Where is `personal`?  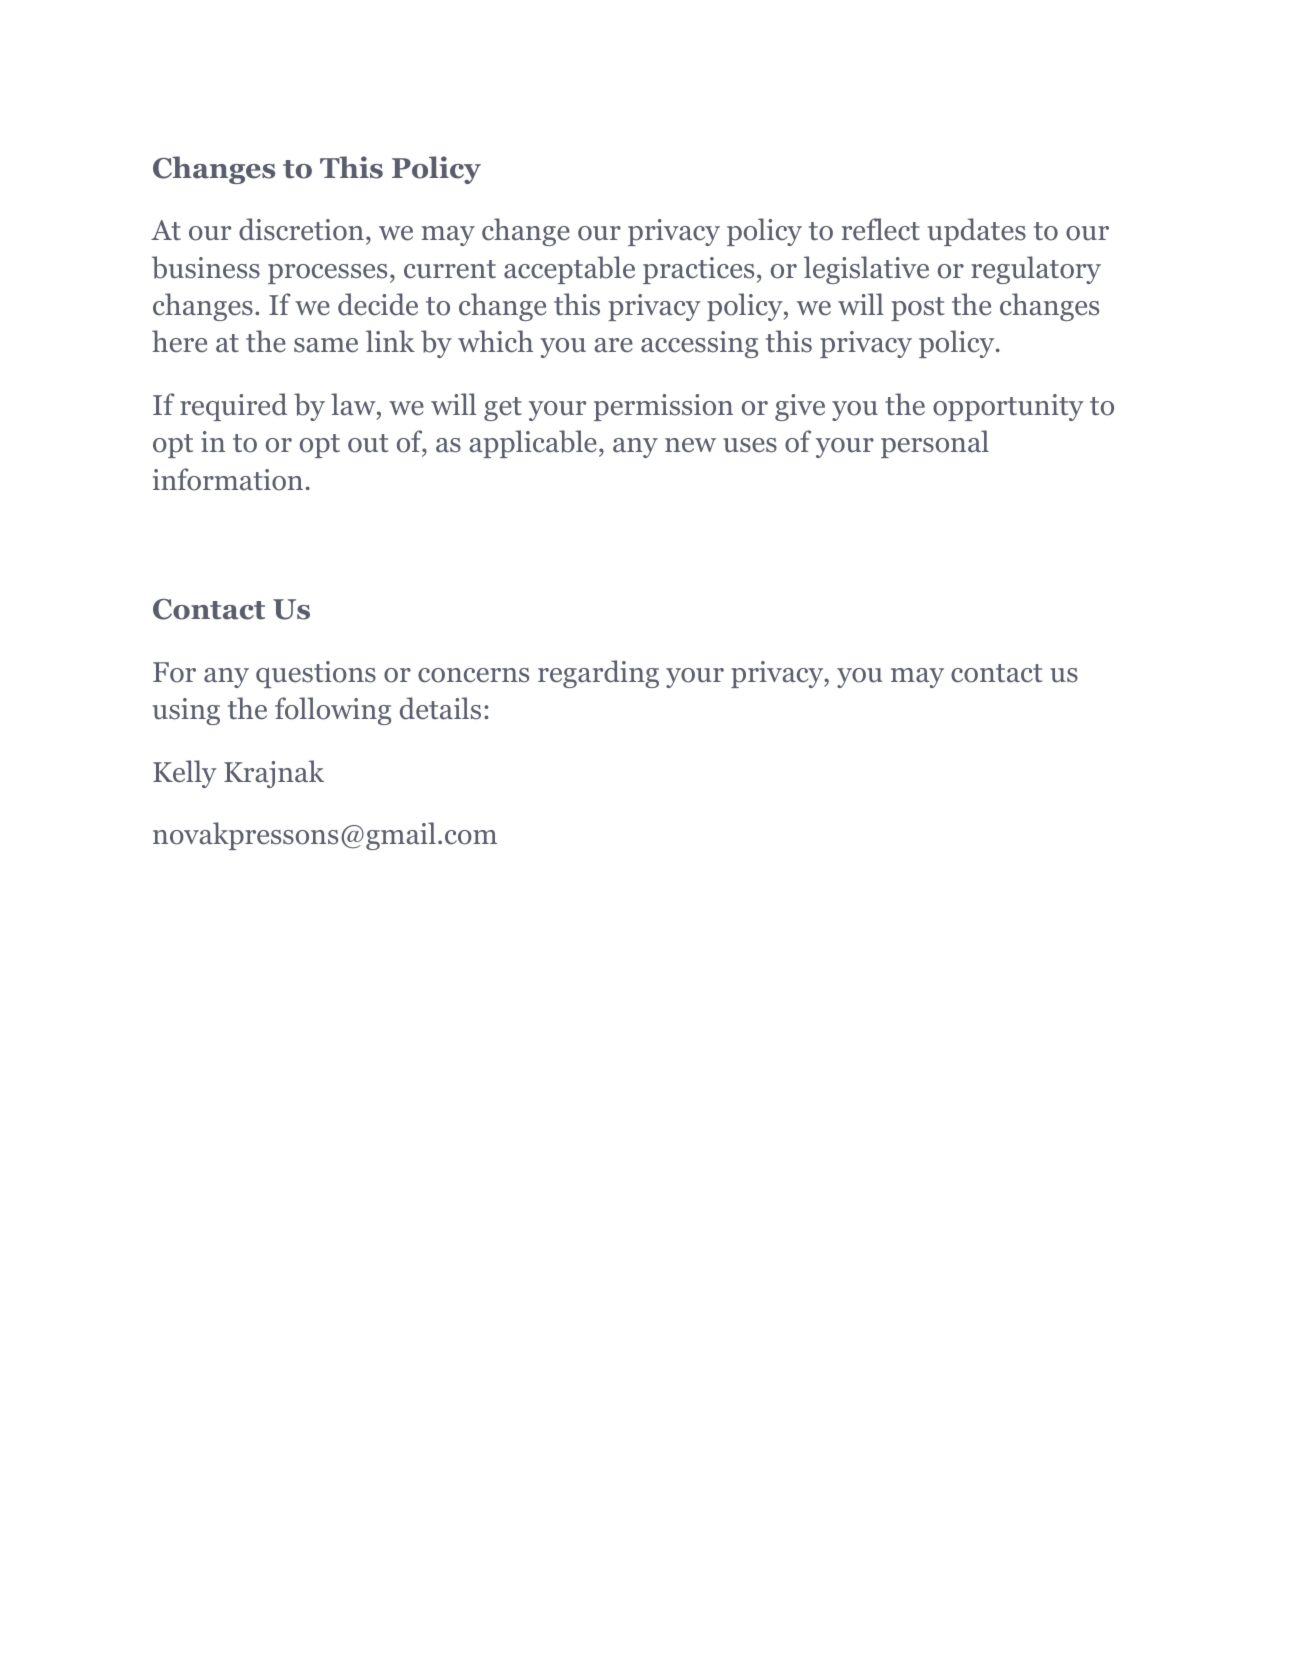
personal is located at coordinates (935, 444).
